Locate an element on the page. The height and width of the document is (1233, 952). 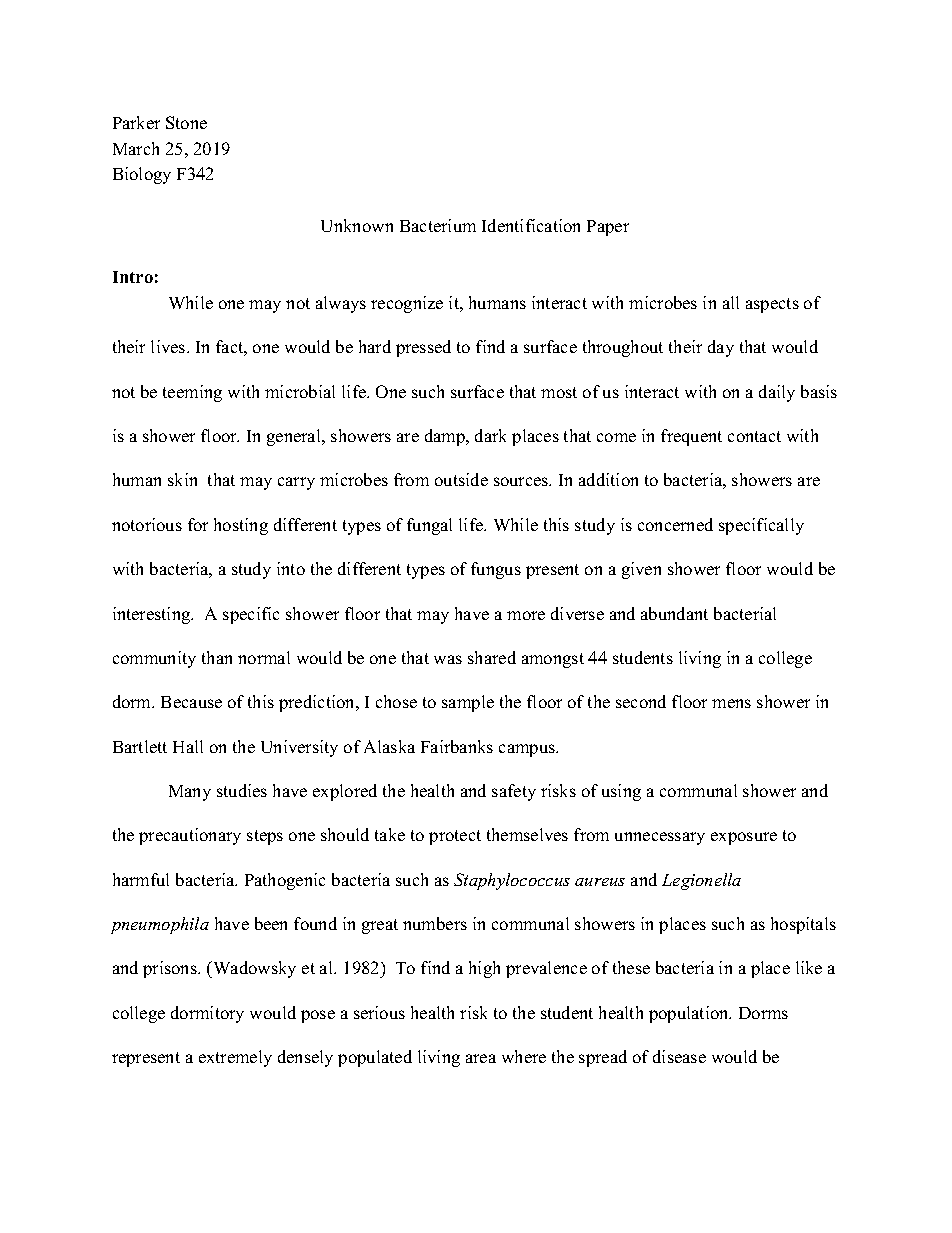
population is located at coordinates (690, 1014).
